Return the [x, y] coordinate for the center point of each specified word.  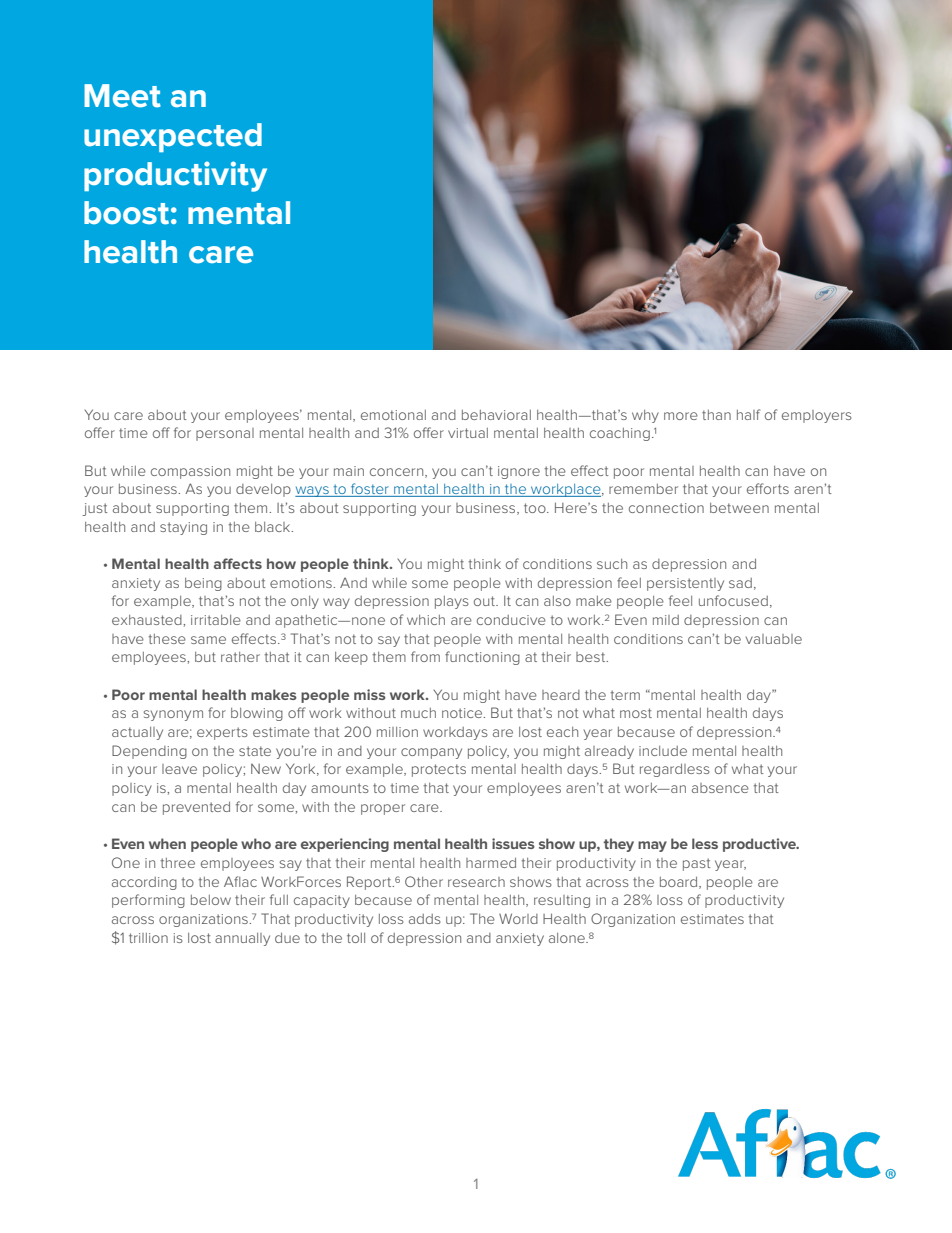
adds [425, 919]
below [211, 900]
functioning [482, 658]
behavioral [496, 415]
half [748, 414]
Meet [122, 96]
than [716, 415]
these [167, 639]
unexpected [173, 137]
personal [225, 434]
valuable [774, 639]
